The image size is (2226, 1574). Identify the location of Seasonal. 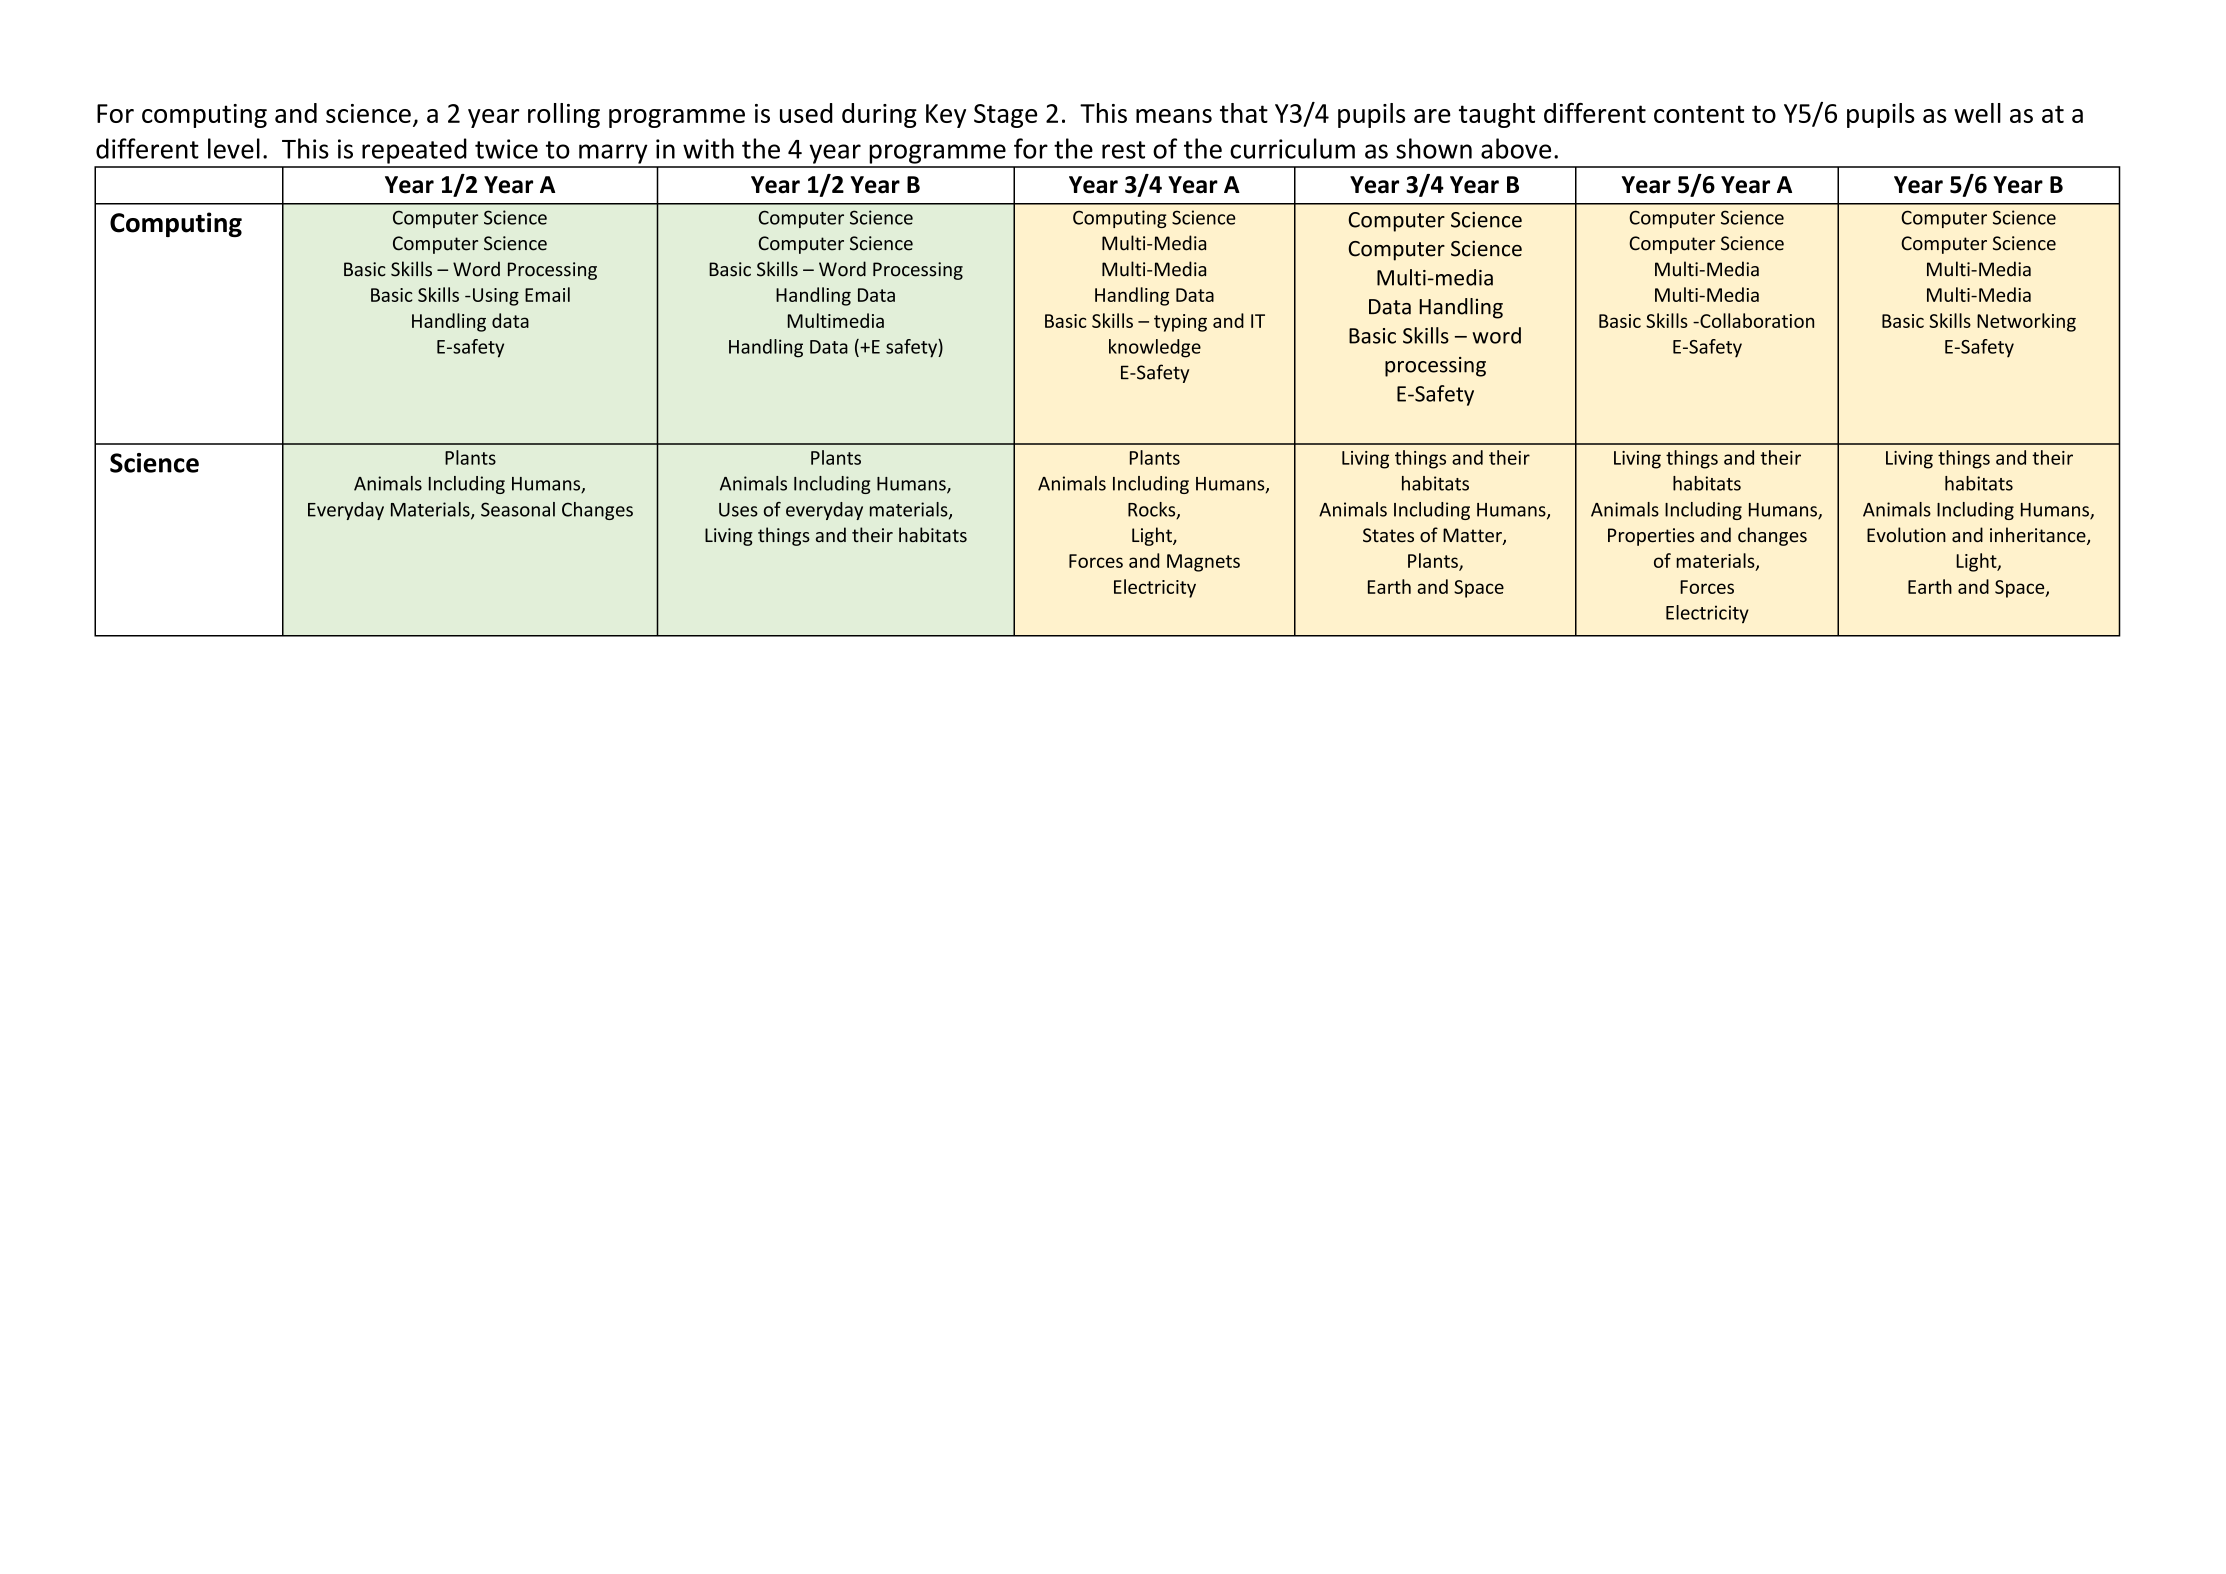
(518, 509).
